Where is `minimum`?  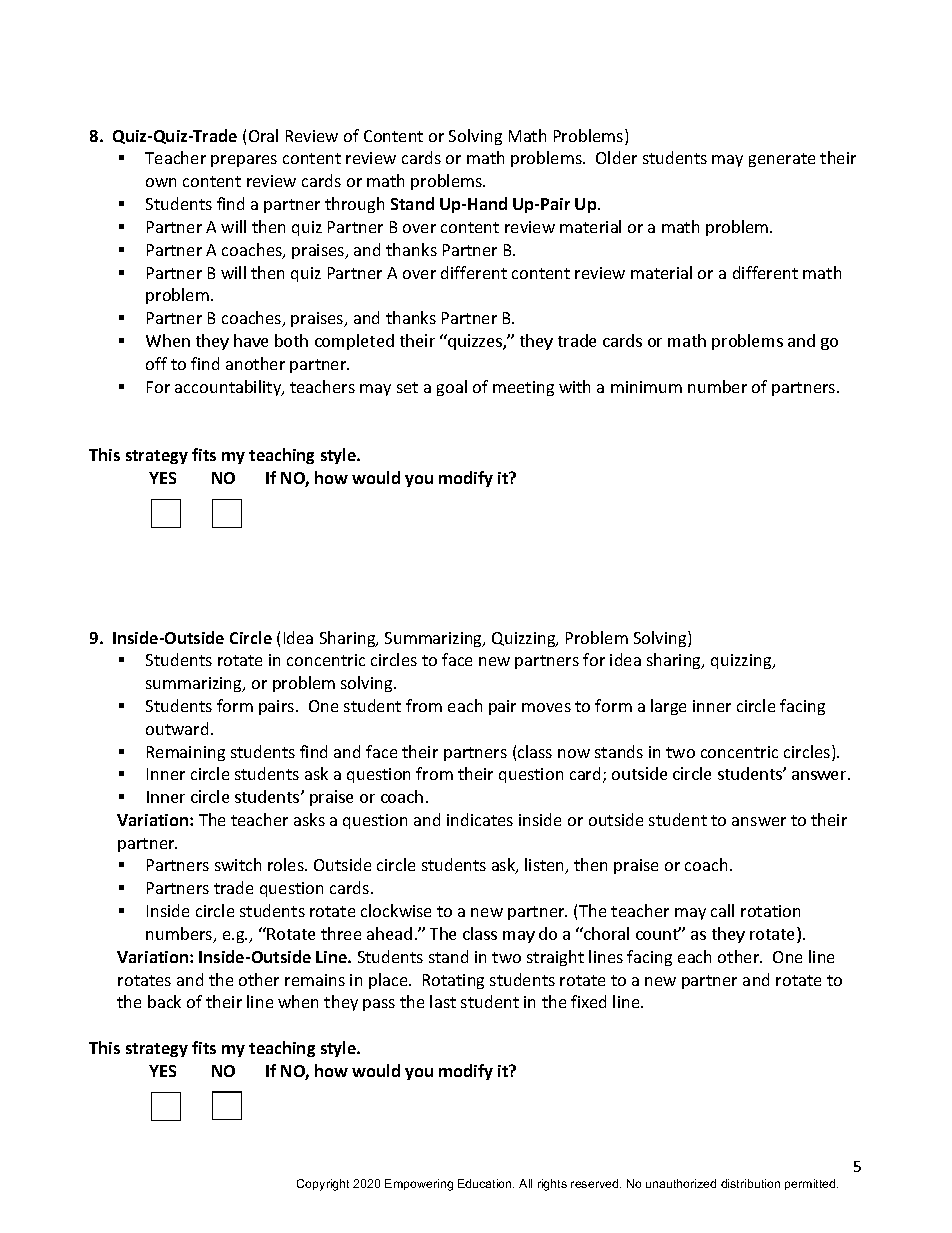 minimum is located at coordinates (646, 387).
